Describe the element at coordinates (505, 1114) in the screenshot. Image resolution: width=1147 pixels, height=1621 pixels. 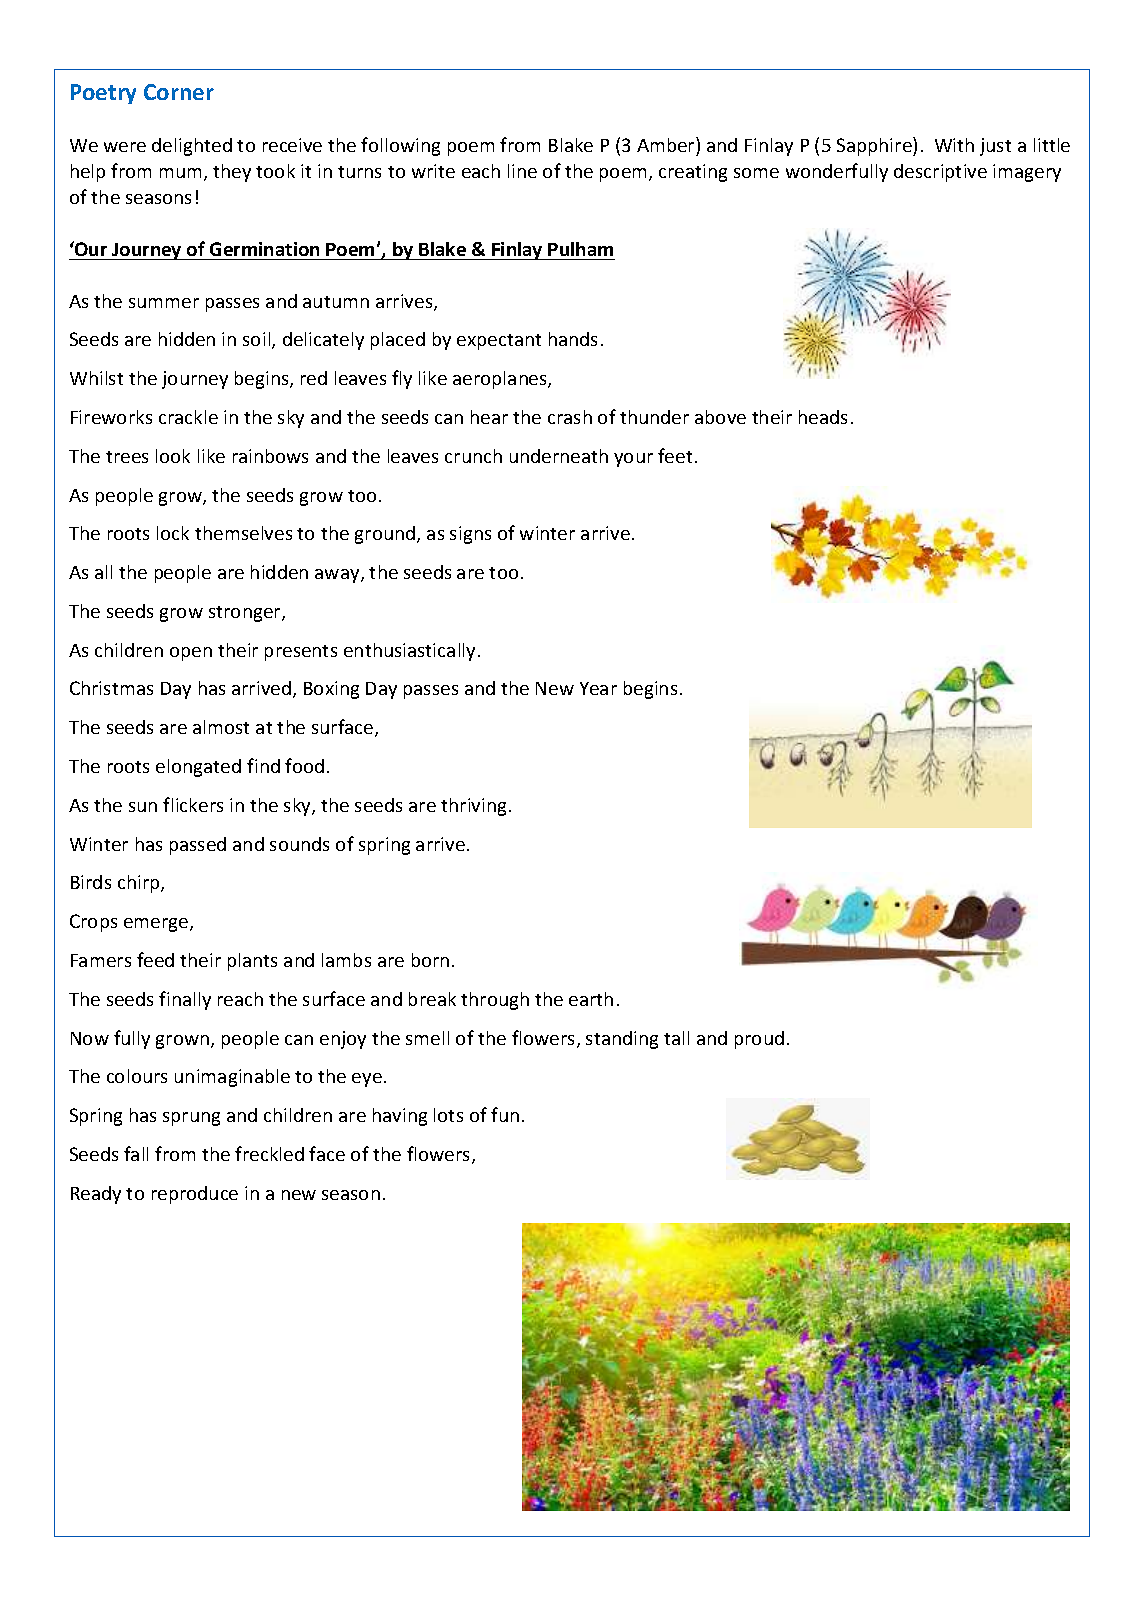
I see `fun` at that location.
